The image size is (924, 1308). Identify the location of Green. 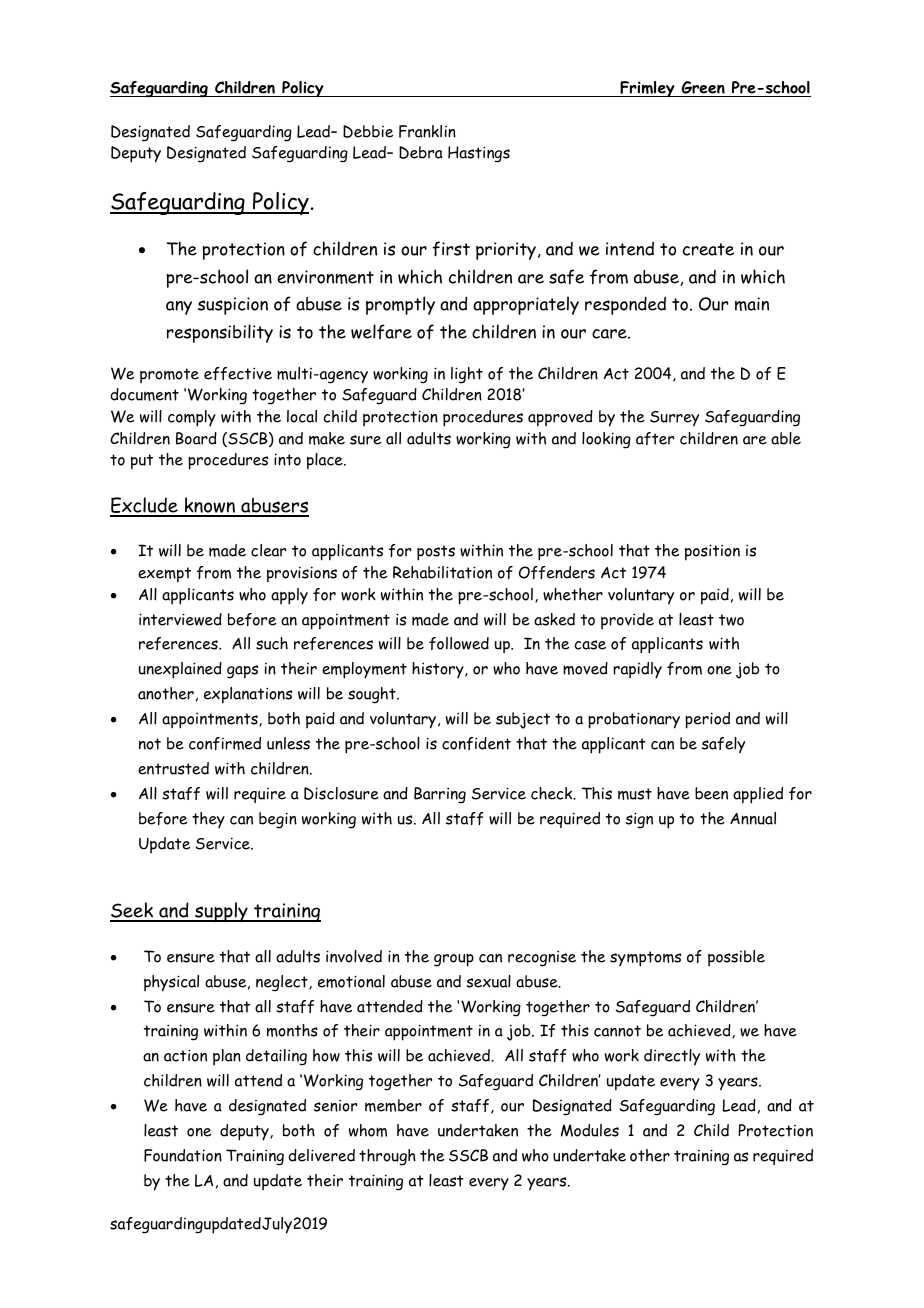
(703, 89).
